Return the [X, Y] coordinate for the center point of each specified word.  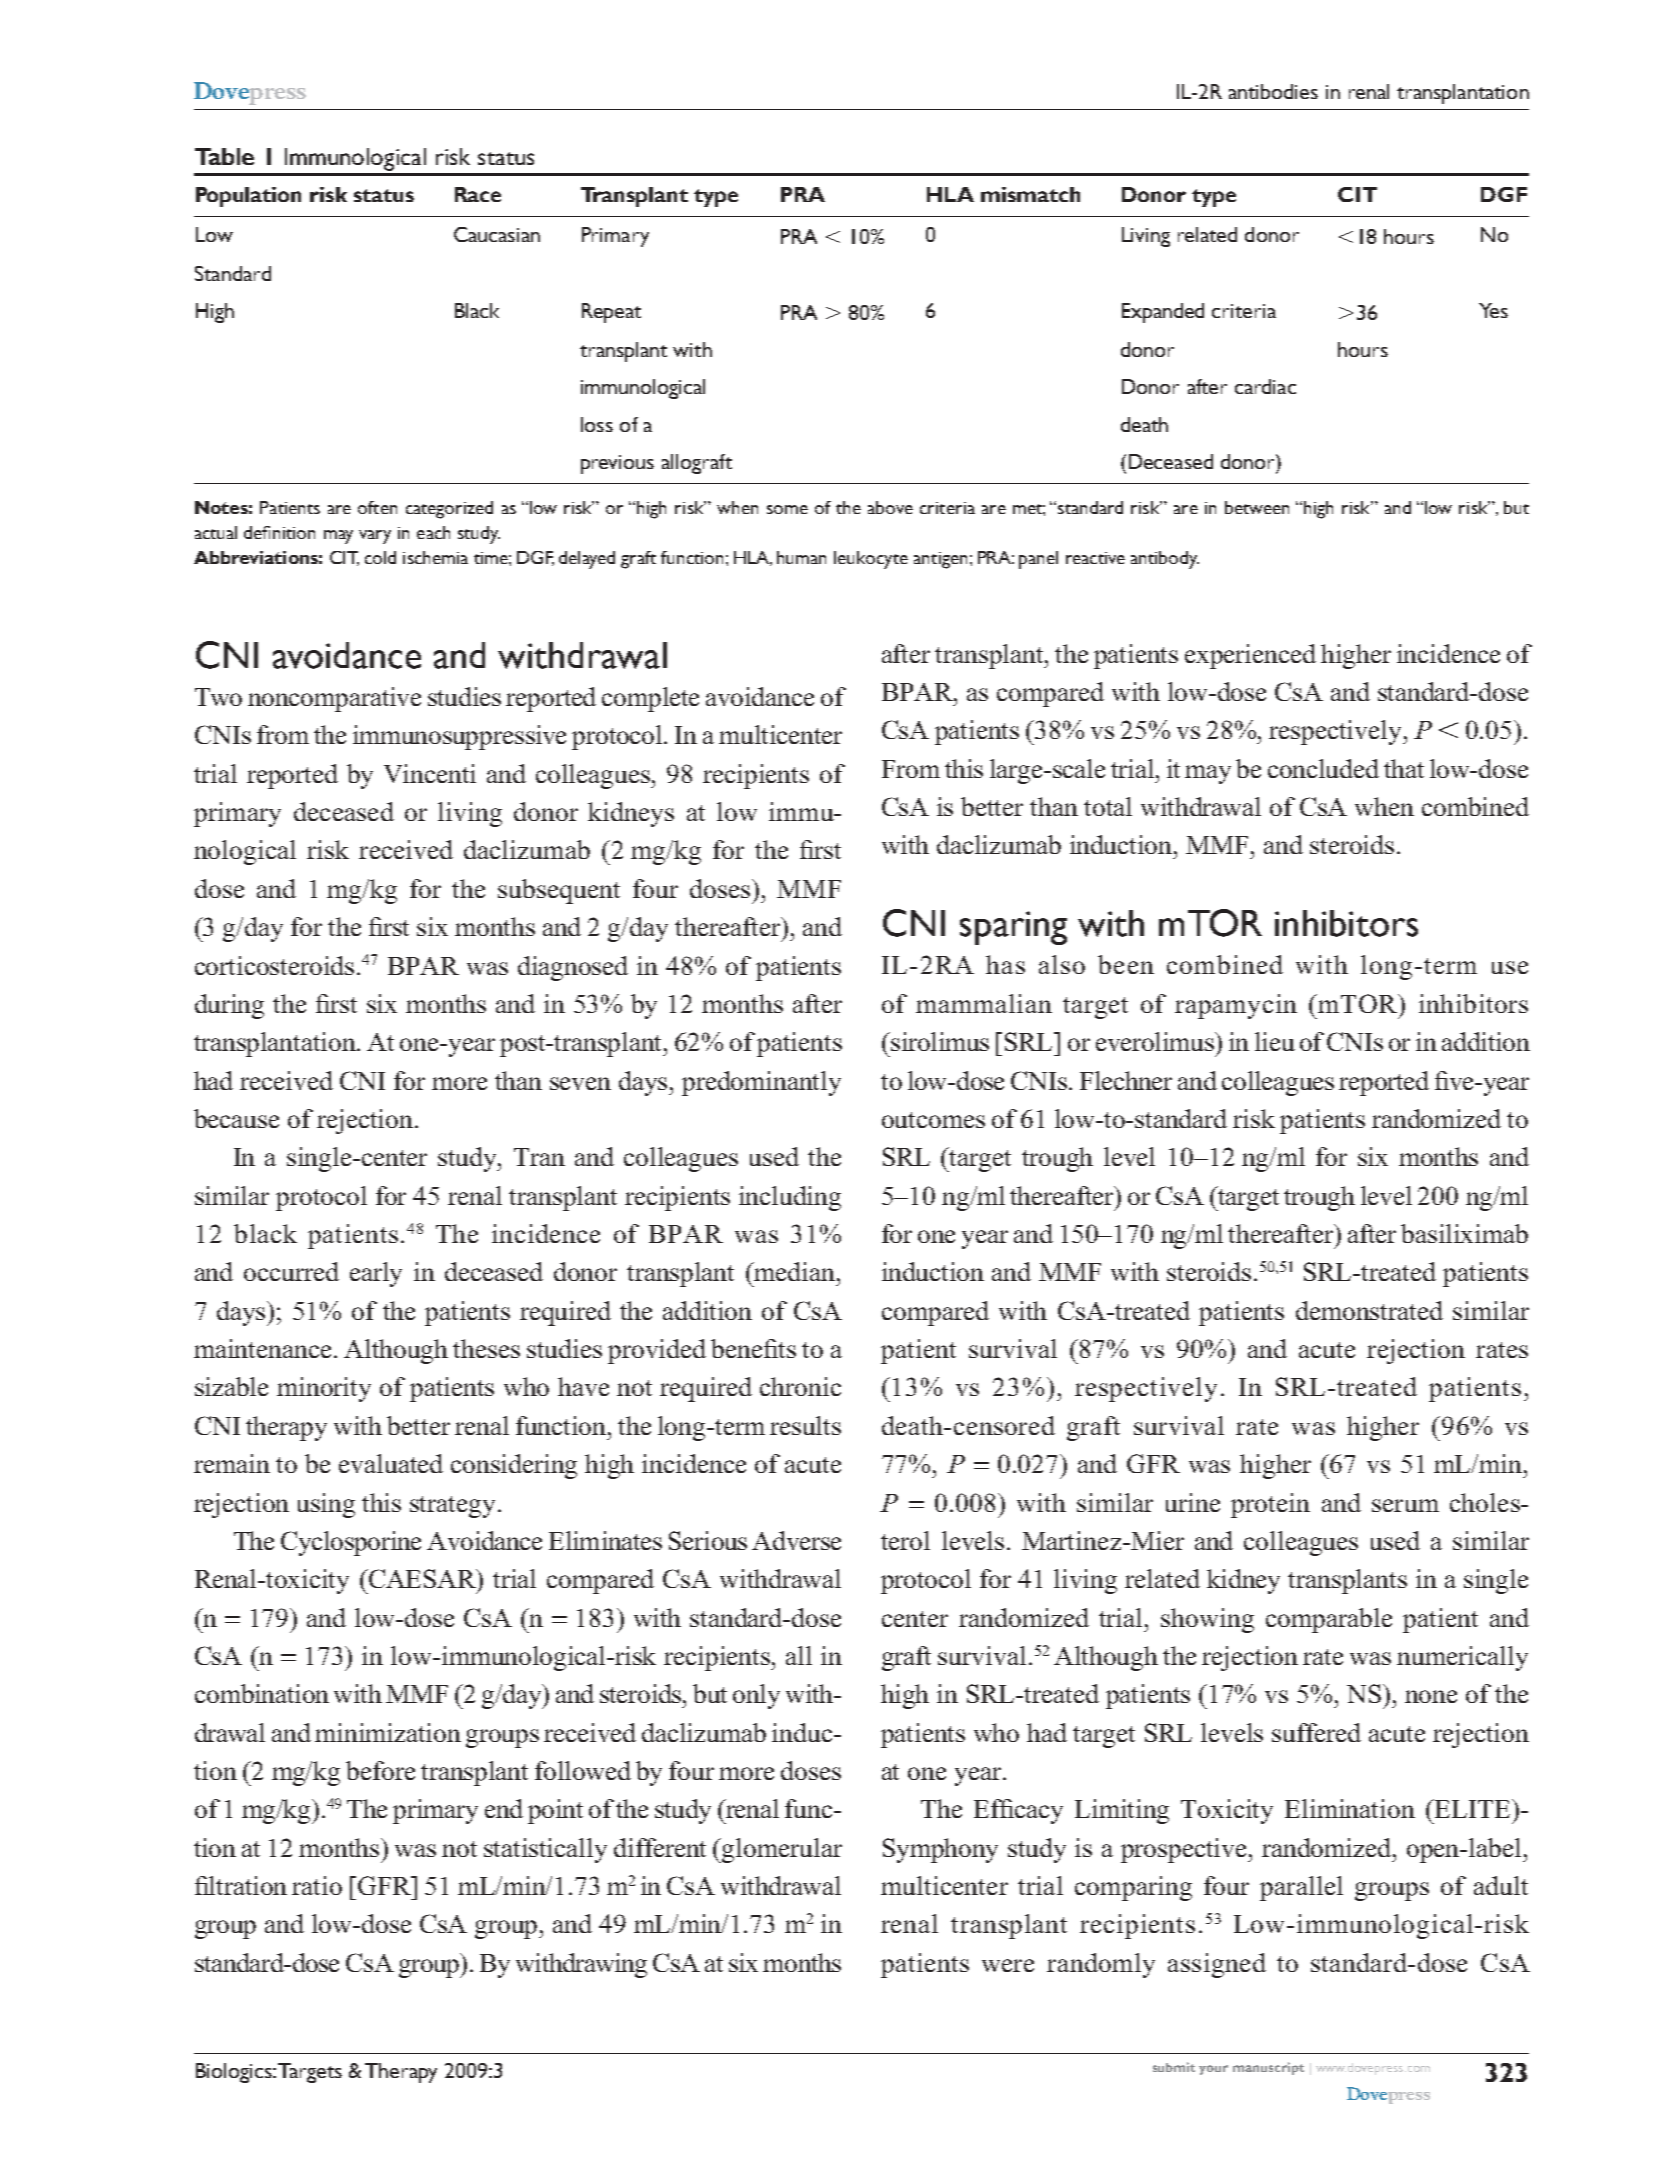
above [890, 507]
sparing [1013, 928]
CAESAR [423, 1580]
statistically [545, 1850]
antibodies [1273, 91]
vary [375, 537]
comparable [1329, 1620]
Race [478, 194]
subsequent [559, 891]
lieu [1275, 1041]
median [795, 1271]
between [1257, 507]
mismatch [1030, 194]
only [756, 1696]
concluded [1323, 768]
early [376, 1274]
